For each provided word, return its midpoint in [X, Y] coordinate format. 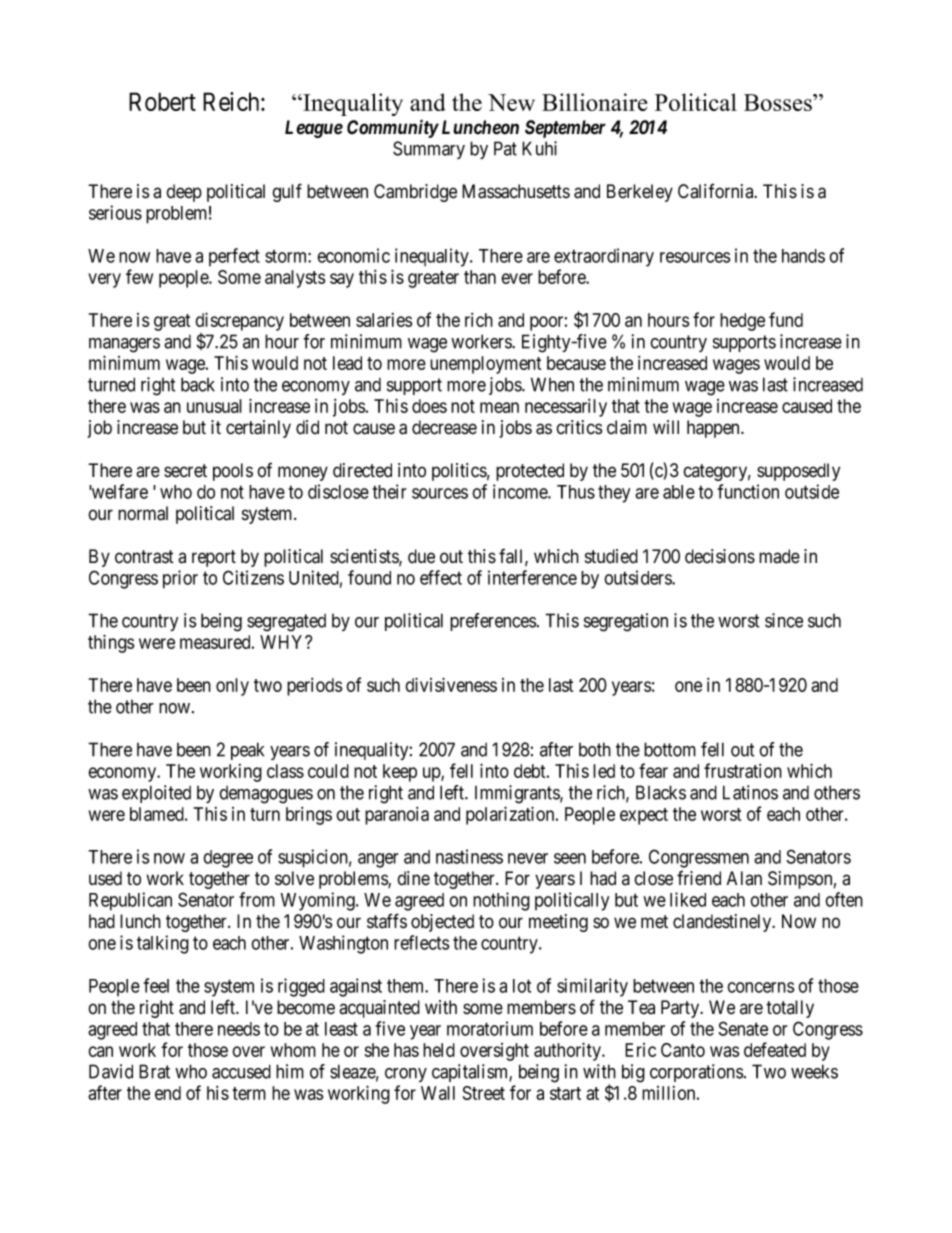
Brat [154, 1071]
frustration [743, 770]
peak [247, 751]
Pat [505, 148]
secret [185, 471]
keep [400, 773]
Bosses [779, 102]
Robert [162, 101]
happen [714, 429]
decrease [444, 427]
